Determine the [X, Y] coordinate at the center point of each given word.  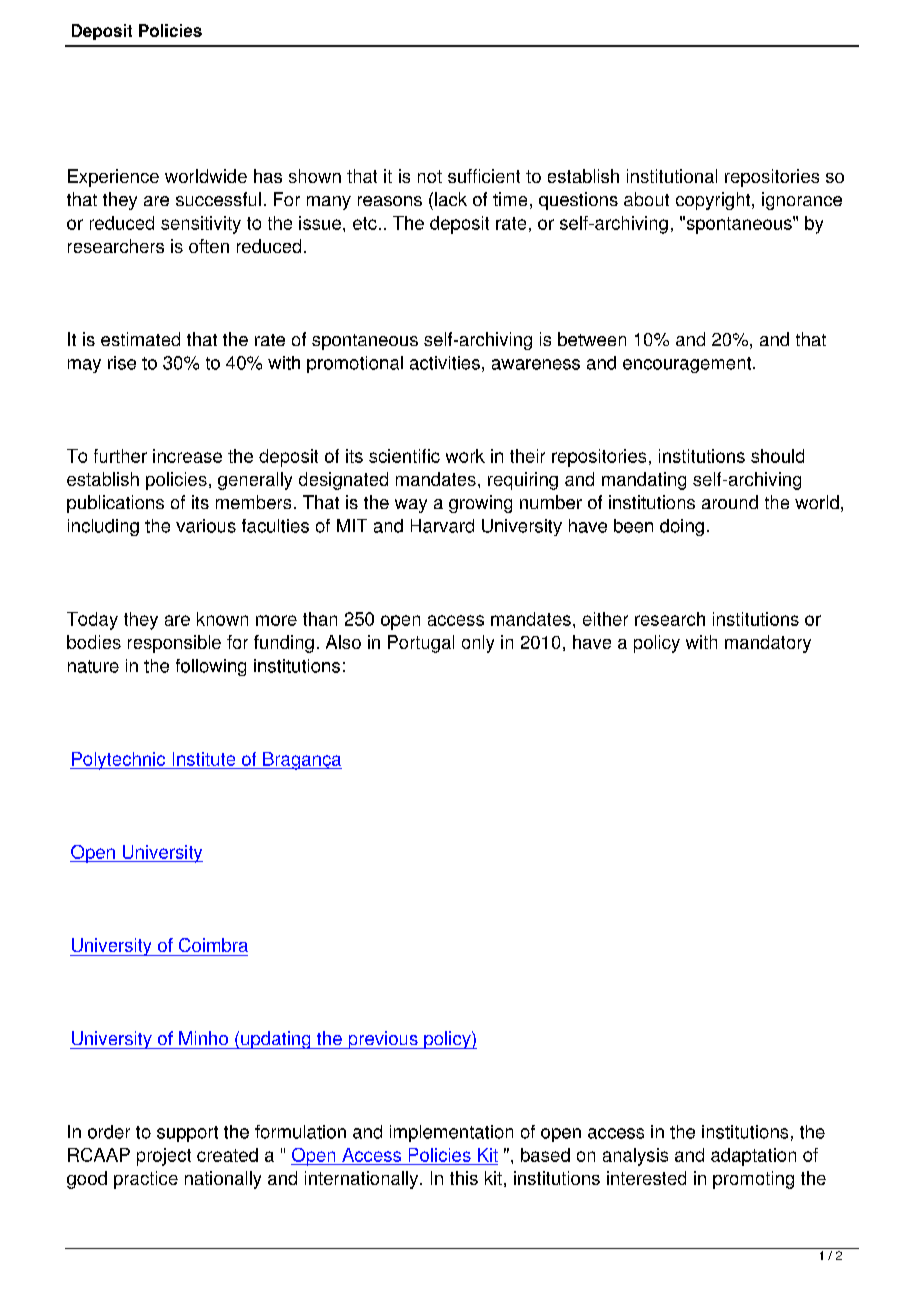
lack [451, 199]
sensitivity [201, 225]
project [164, 1157]
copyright [714, 201]
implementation [451, 1133]
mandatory [768, 644]
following [211, 667]
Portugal [421, 644]
